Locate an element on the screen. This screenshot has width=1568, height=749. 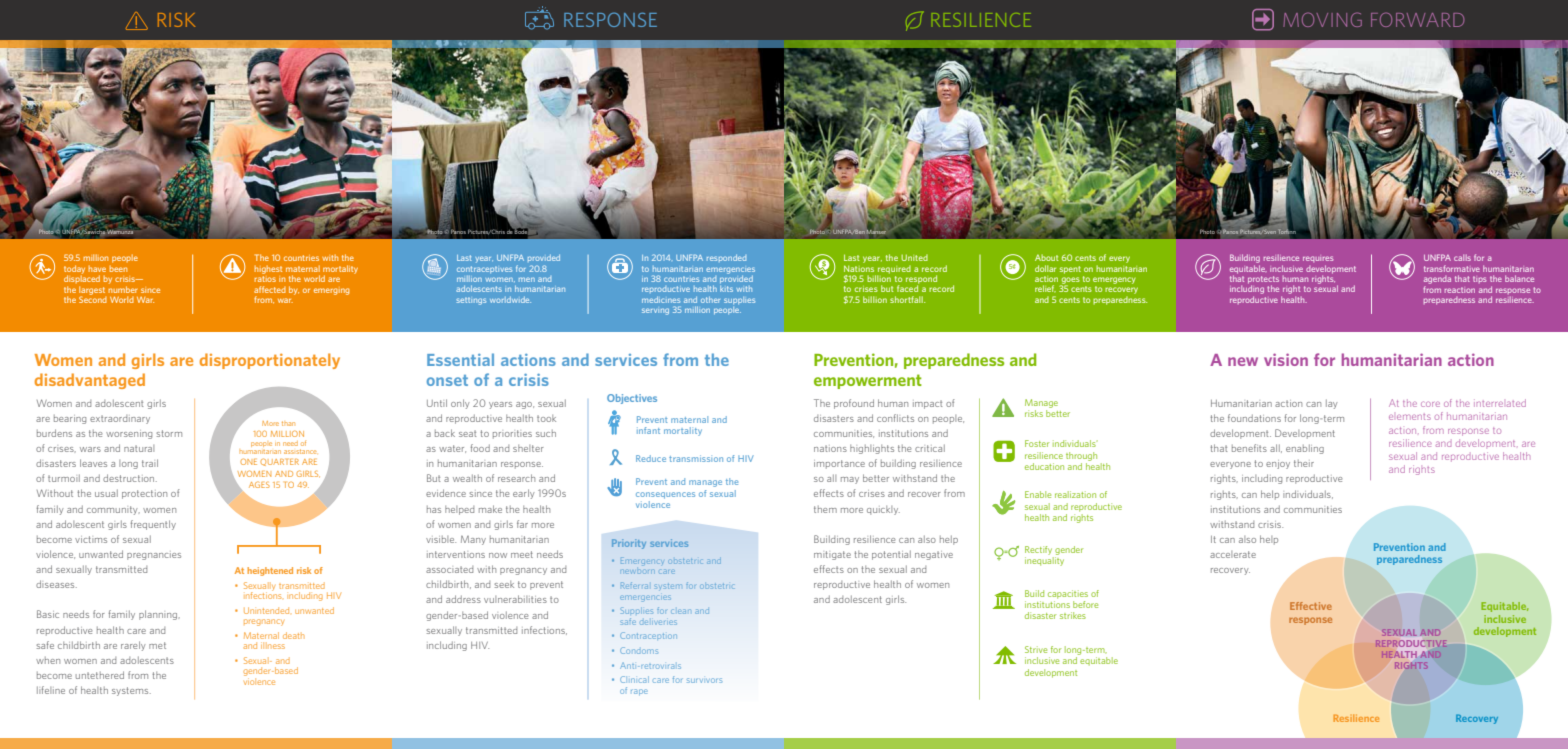
illness is located at coordinates (273, 645).
